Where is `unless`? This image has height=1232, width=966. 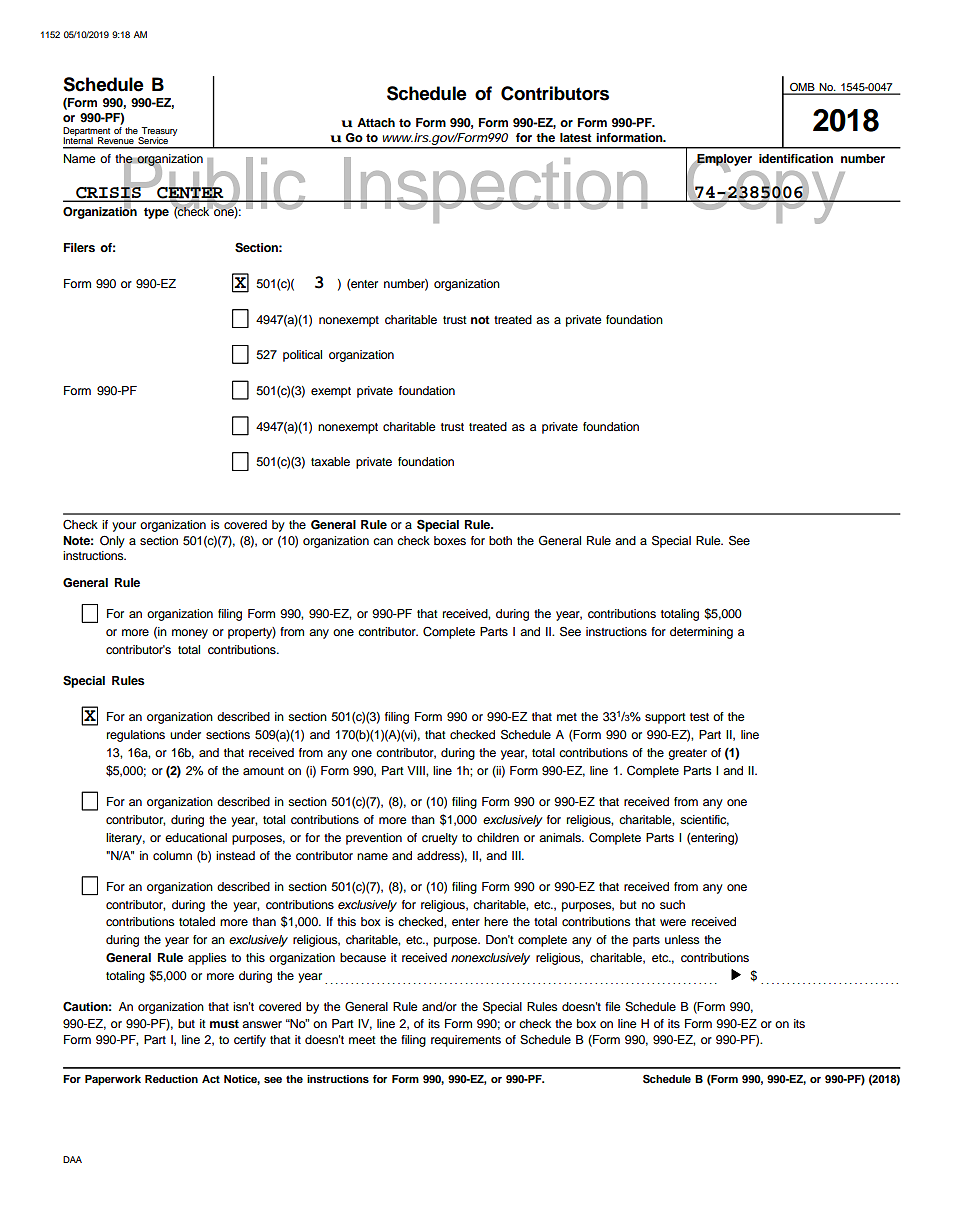 unless is located at coordinates (682, 939).
